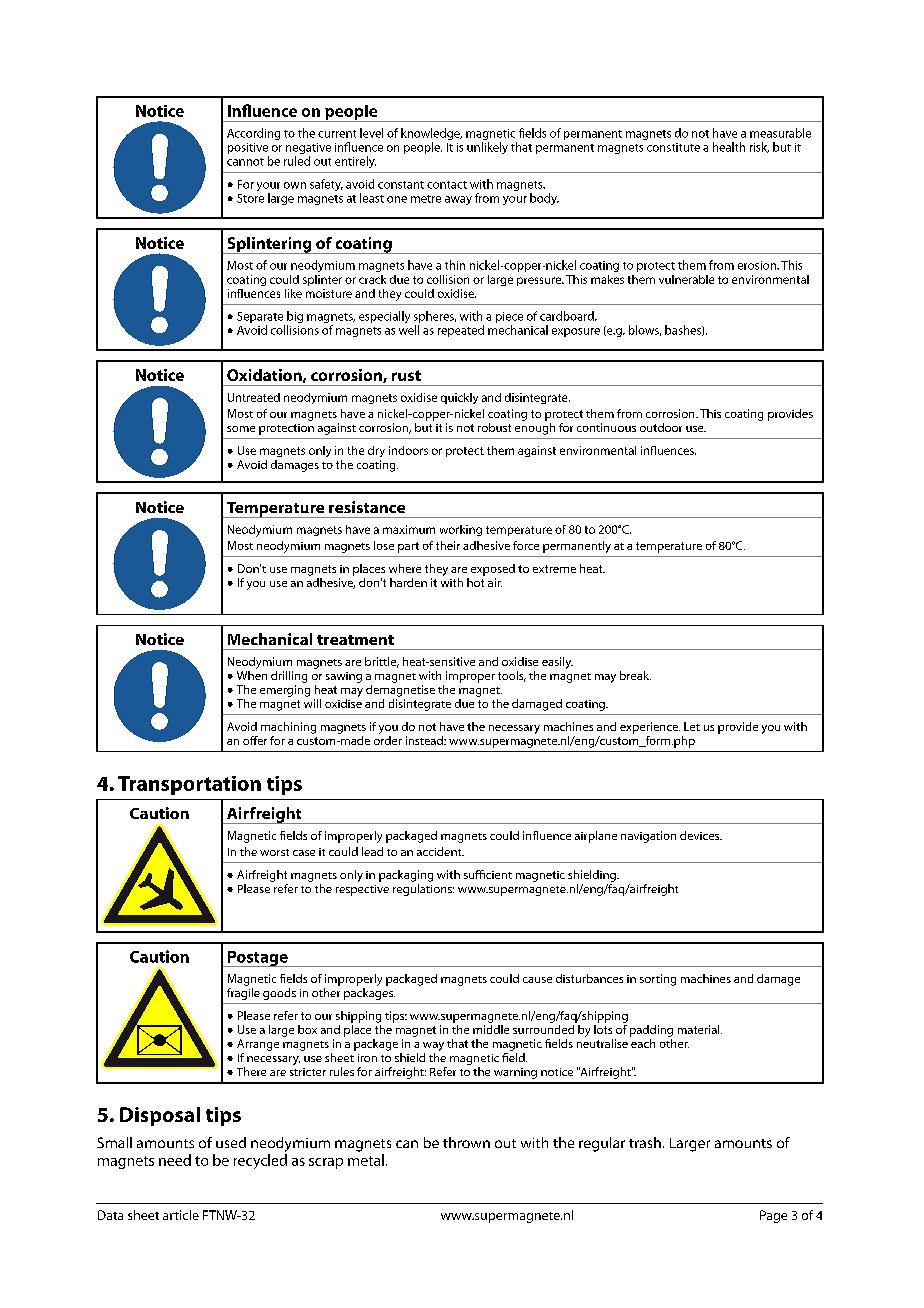 This page has height=1308, width=924. Describe the element at coordinates (459, 398) in the page. I see `quickly` at that location.
